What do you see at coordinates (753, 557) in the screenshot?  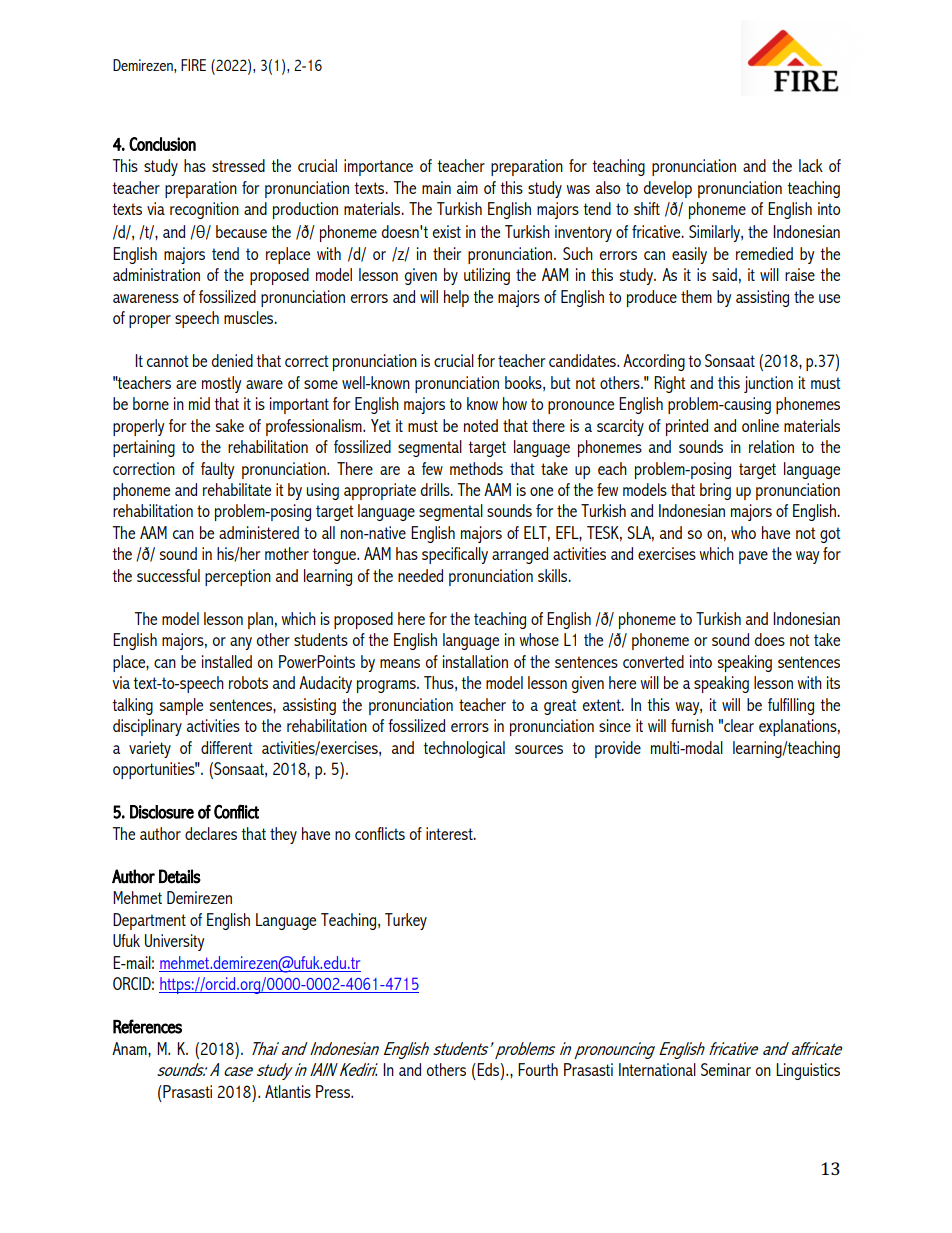 I see `pave` at bounding box center [753, 557].
